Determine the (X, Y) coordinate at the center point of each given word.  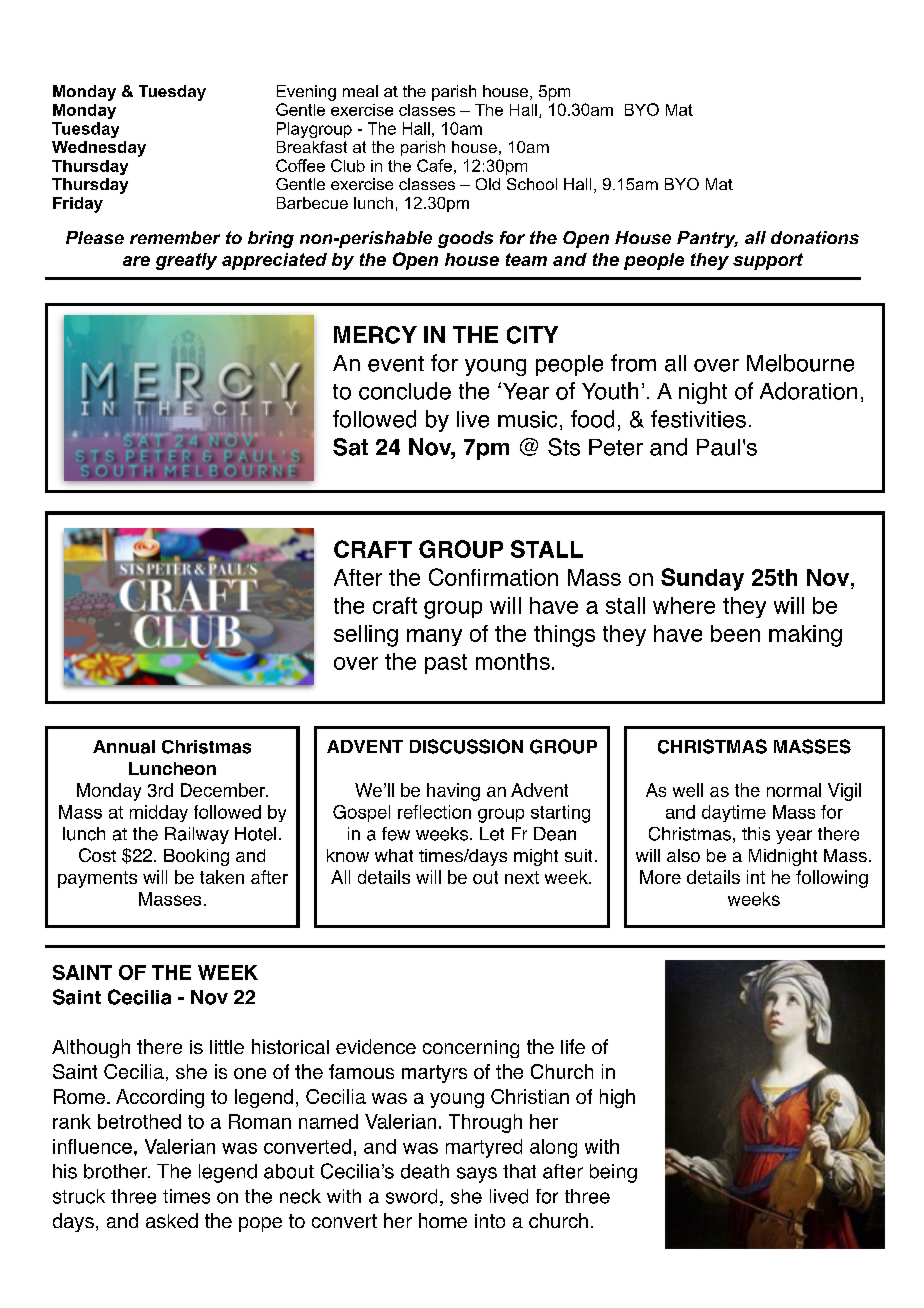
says (477, 1175)
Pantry (707, 239)
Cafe (434, 165)
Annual (124, 747)
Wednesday (99, 149)
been (735, 633)
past (446, 664)
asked (172, 1220)
